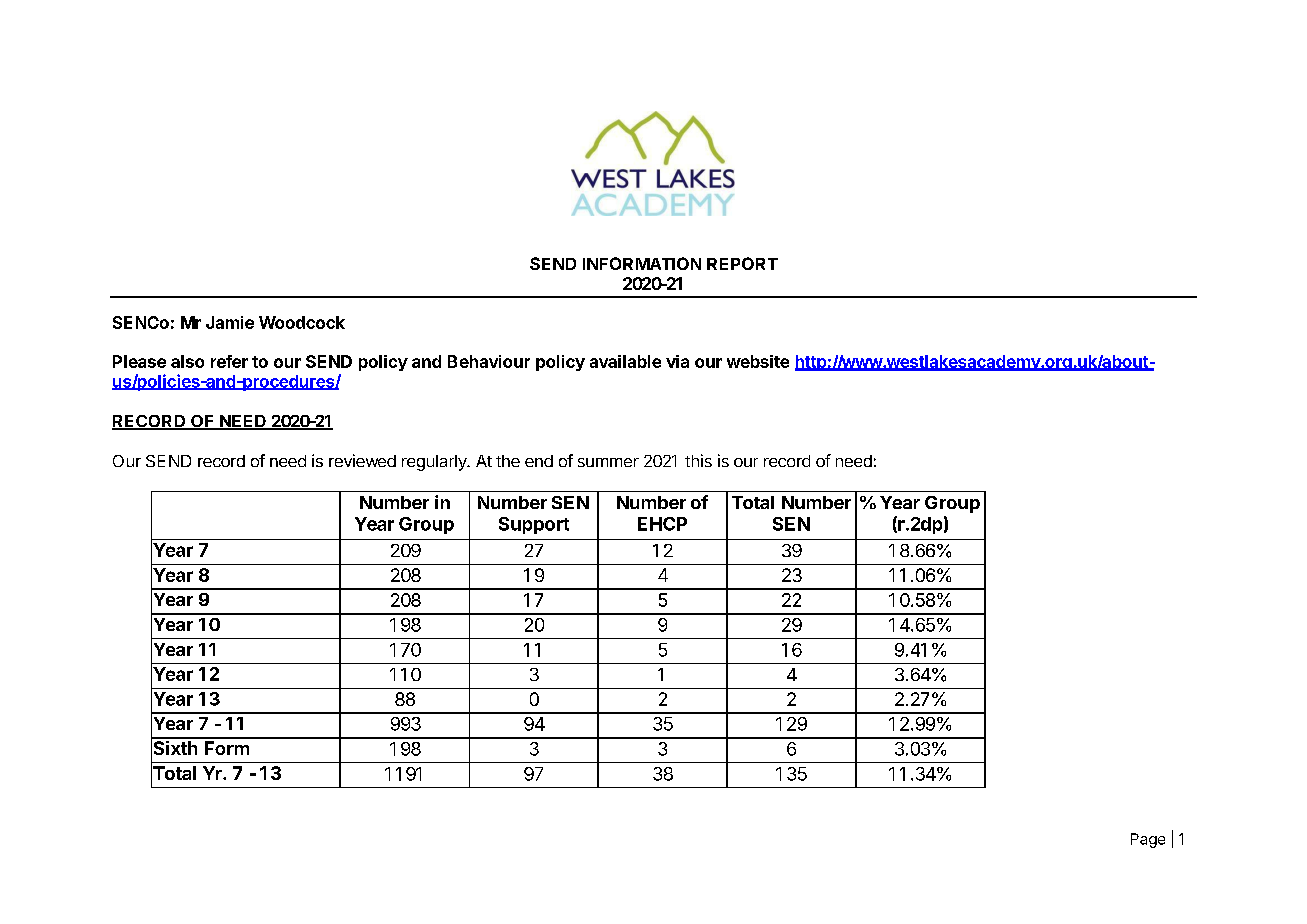 The width and height of the page is (1307, 924). Describe the element at coordinates (698, 460) in the page. I see `this` at that location.
